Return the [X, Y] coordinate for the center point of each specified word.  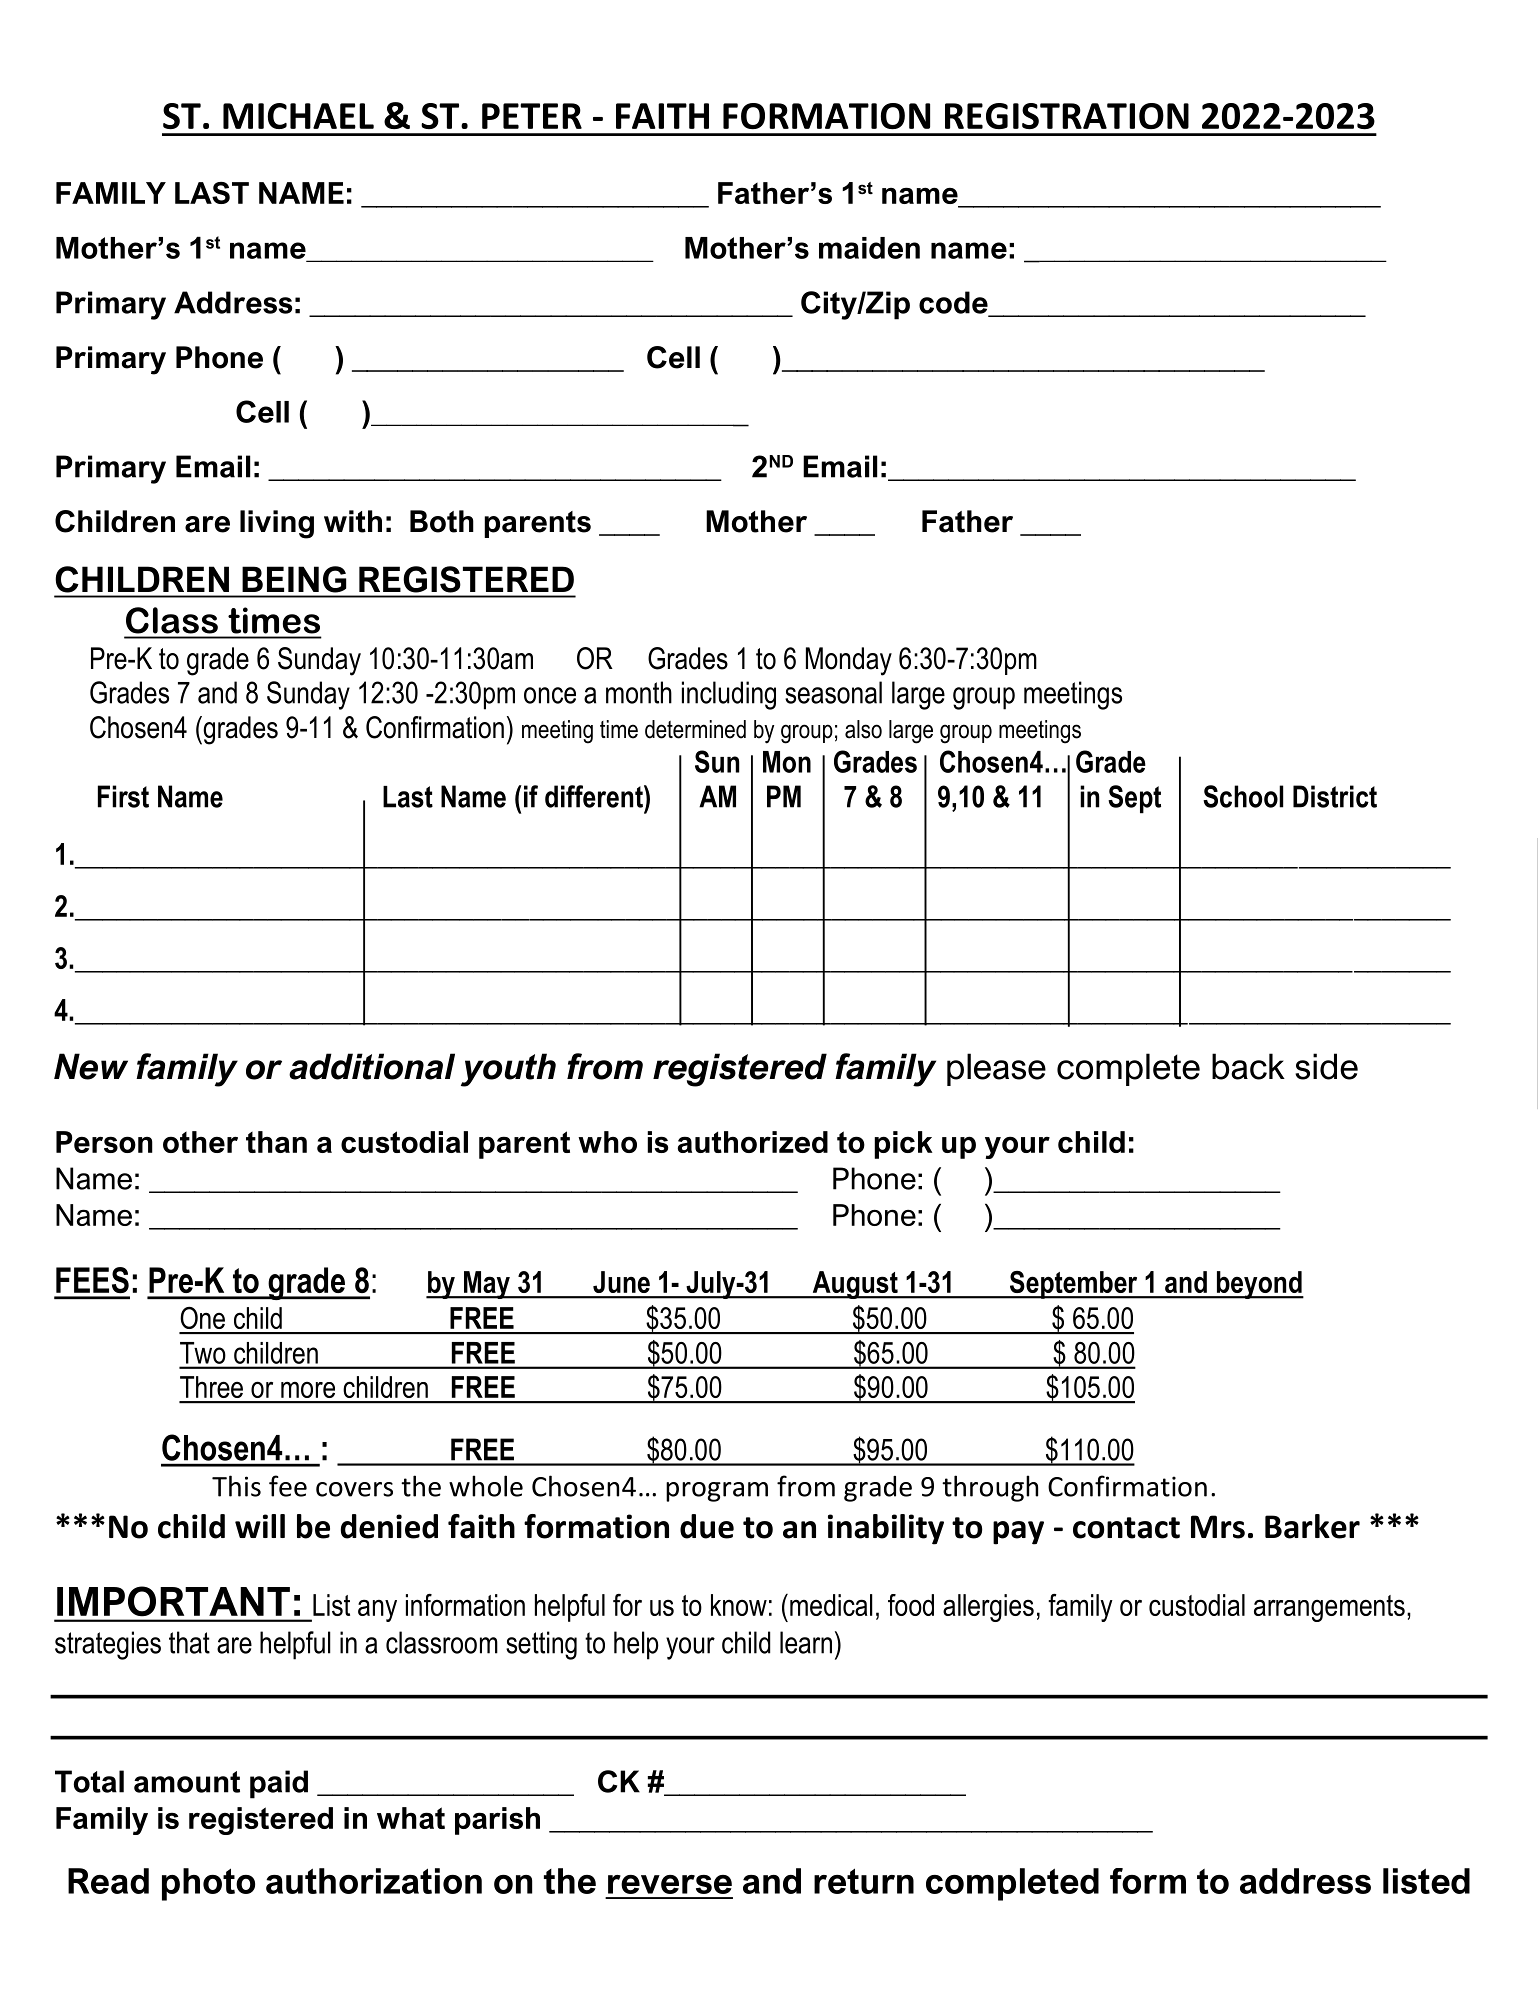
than [276, 1142]
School [1243, 796]
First [123, 796]
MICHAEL [298, 116]
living [277, 524]
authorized [752, 1142]
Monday [849, 661]
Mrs [1218, 1527]
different [595, 796]
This [236, 1486]
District [1335, 796]
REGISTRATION [1067, 116]
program [717, 1492]
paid [279, 1784]
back [1248, 1066]
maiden [869, 248]
